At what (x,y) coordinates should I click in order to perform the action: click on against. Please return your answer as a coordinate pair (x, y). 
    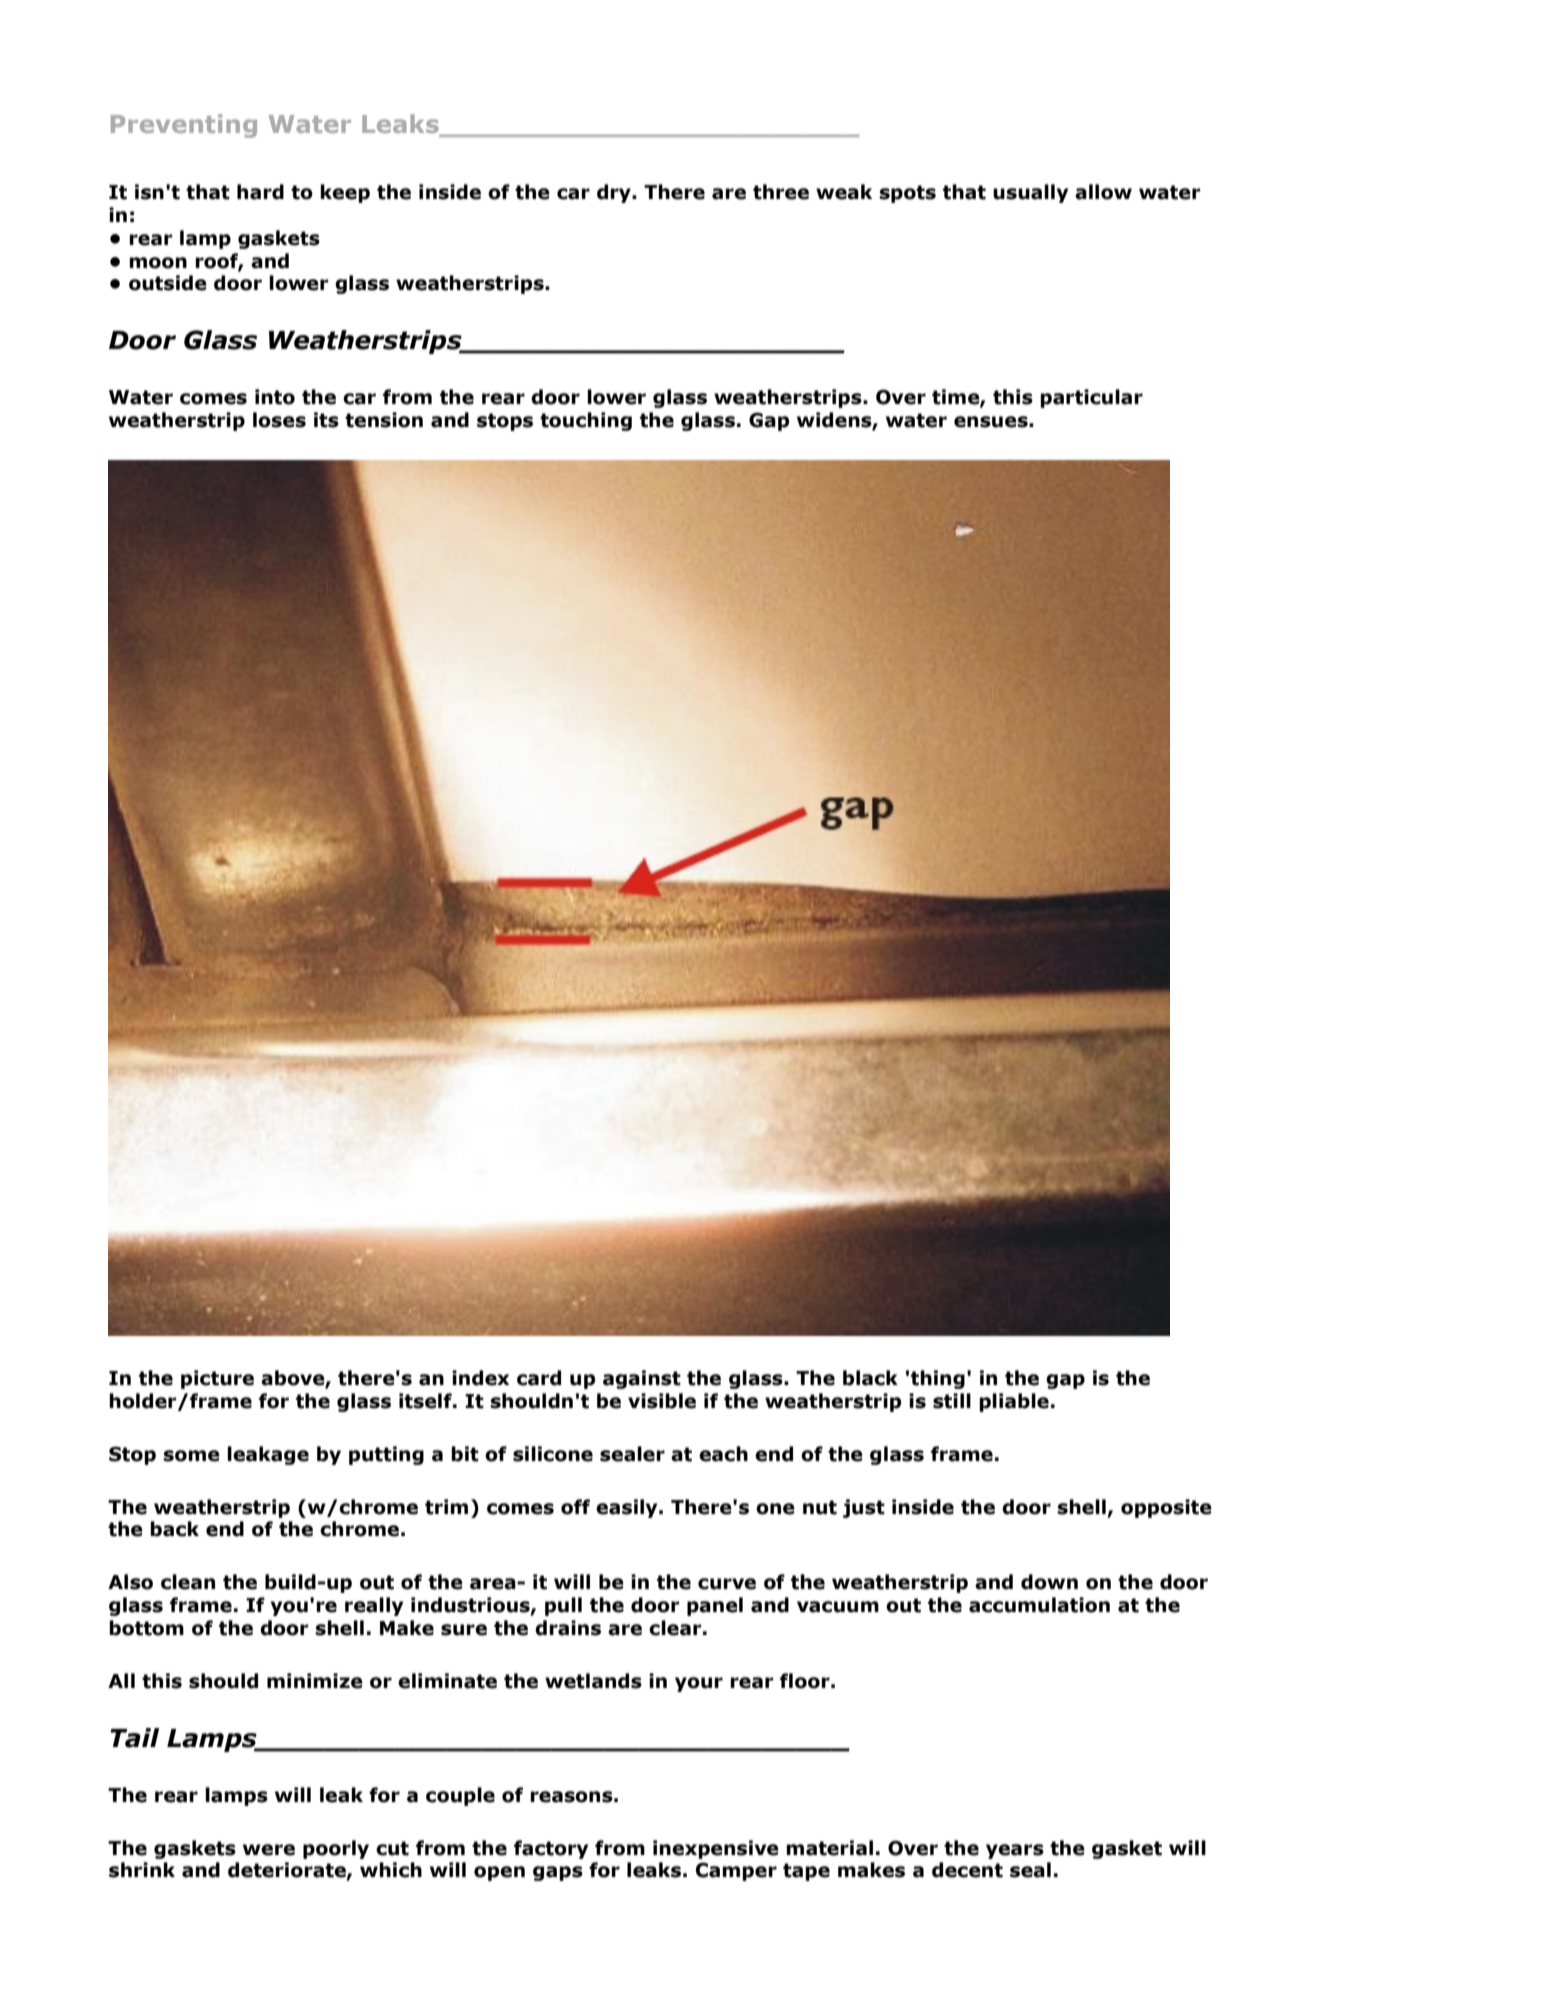
    Looking at the image, I should click on (642, 1379).
